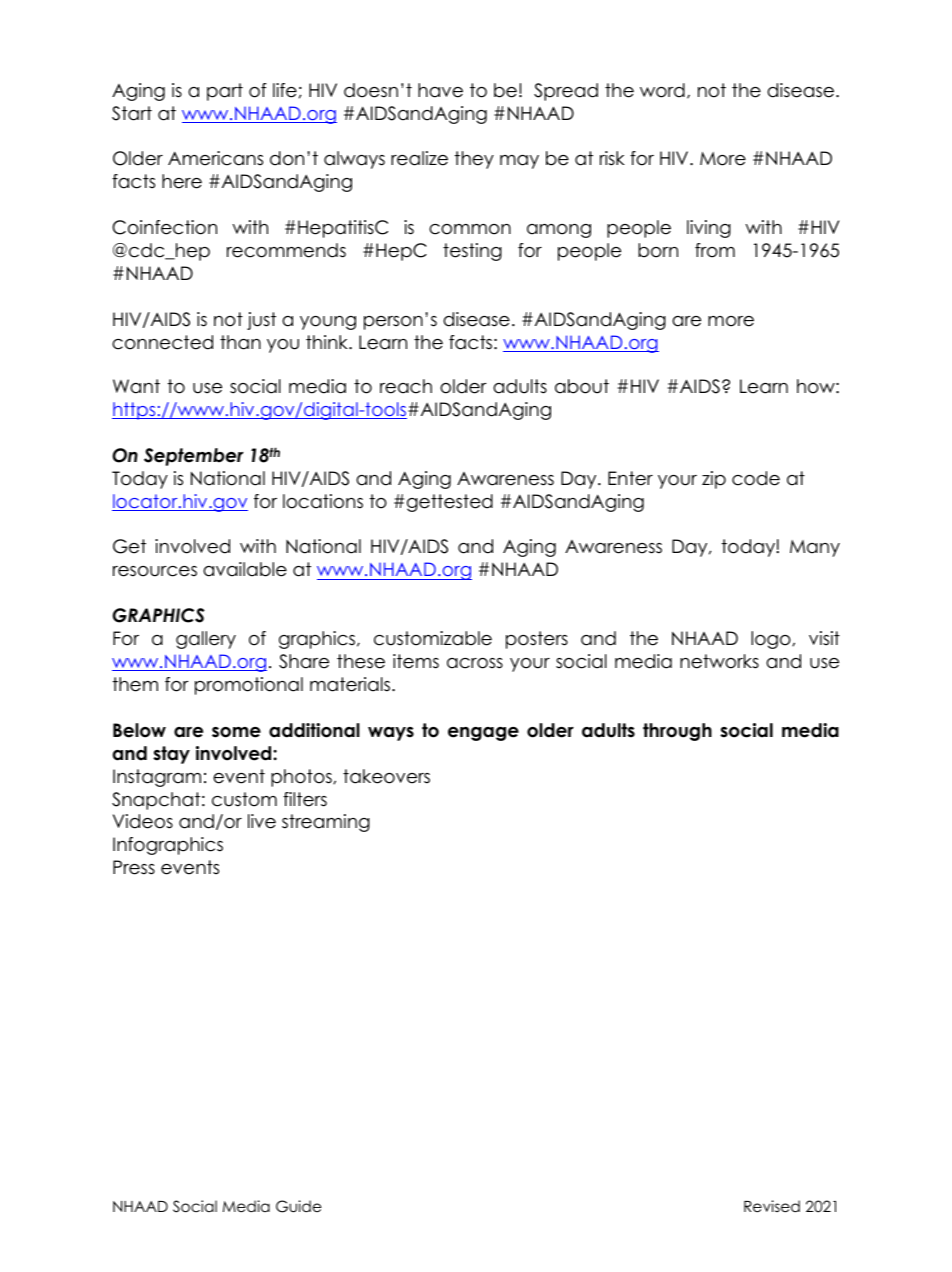 The height and width of the screenshot is (1272, 952). I want to click on streaming, so click(326, 823).
